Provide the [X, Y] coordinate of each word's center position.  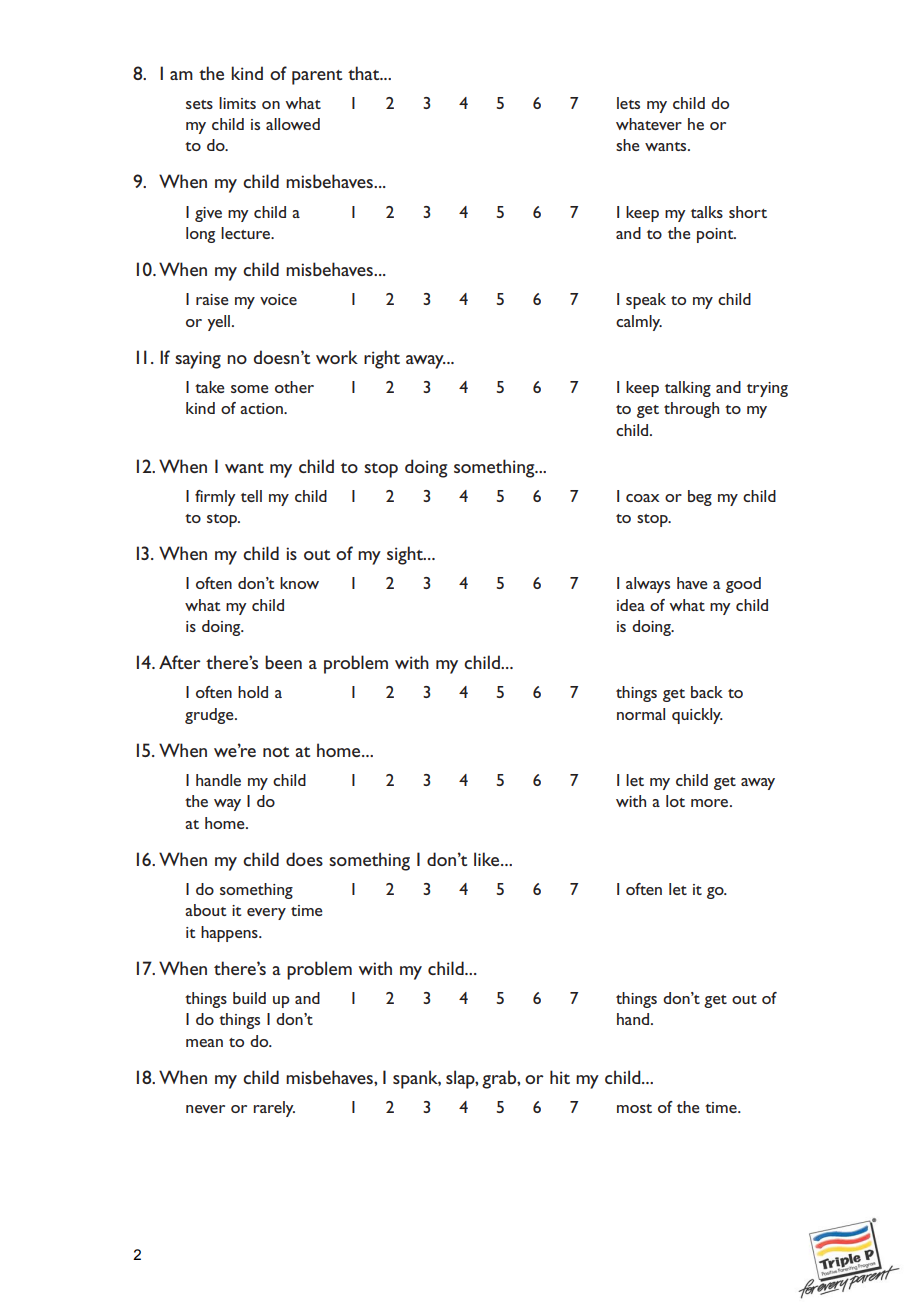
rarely [274, 1109]
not [276, 752]
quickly [697, 716]
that [365, 73]
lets [628, 103]
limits [237, 103]
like [488, 859]
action [262, 408]
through [691, 410]
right [382, 359]
